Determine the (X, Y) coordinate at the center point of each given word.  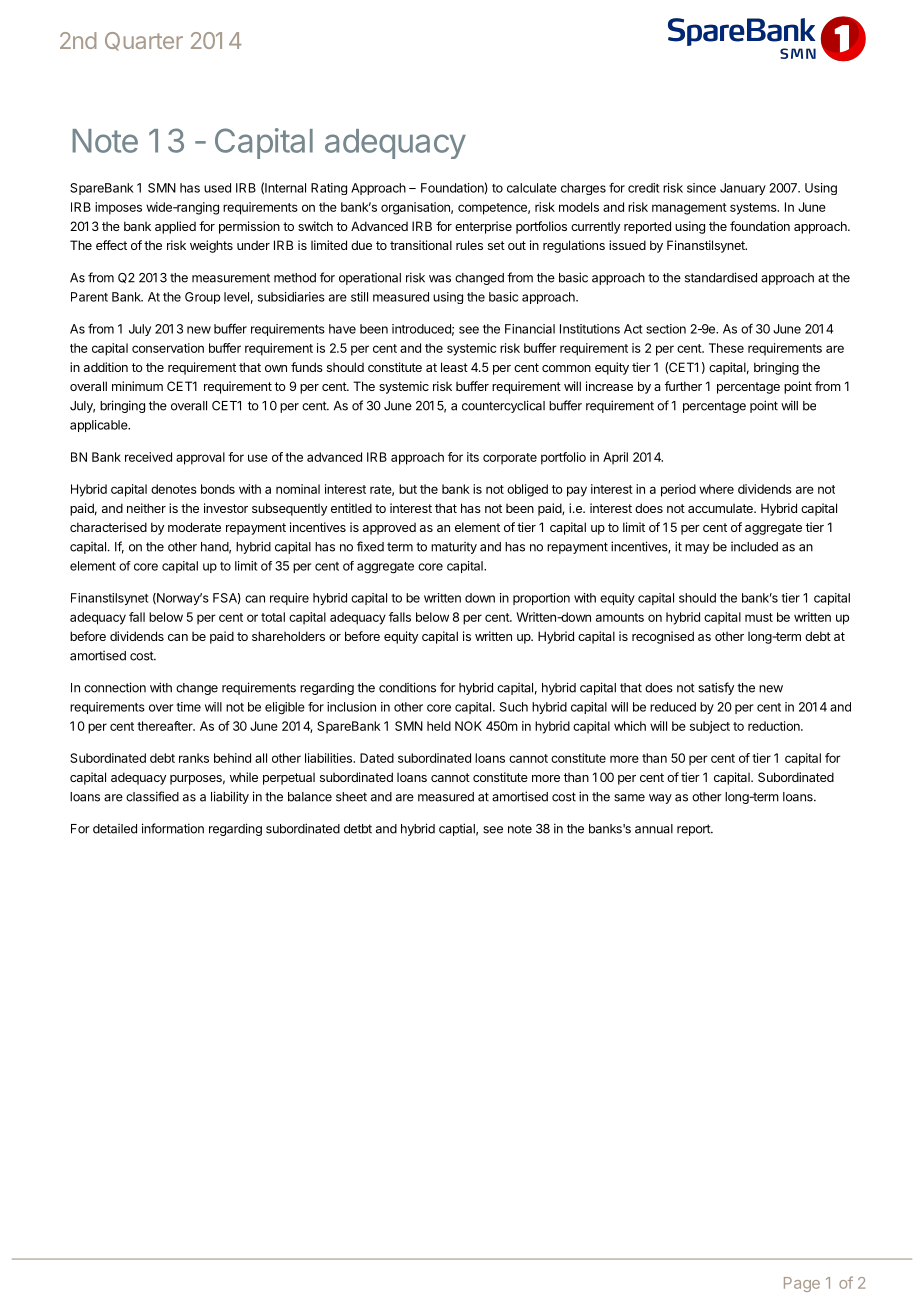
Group (202, 298)
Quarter (144, 41)
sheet (351, 797)
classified (152, 796)
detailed (115, 829)
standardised (721, 277)
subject (710, 727)
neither (146, 508)
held (439, 726)
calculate (532, 188)
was (440, 279)
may (697, 549)
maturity (454, 548)
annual (654, 829)
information (173, 828)
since (701, 188)
